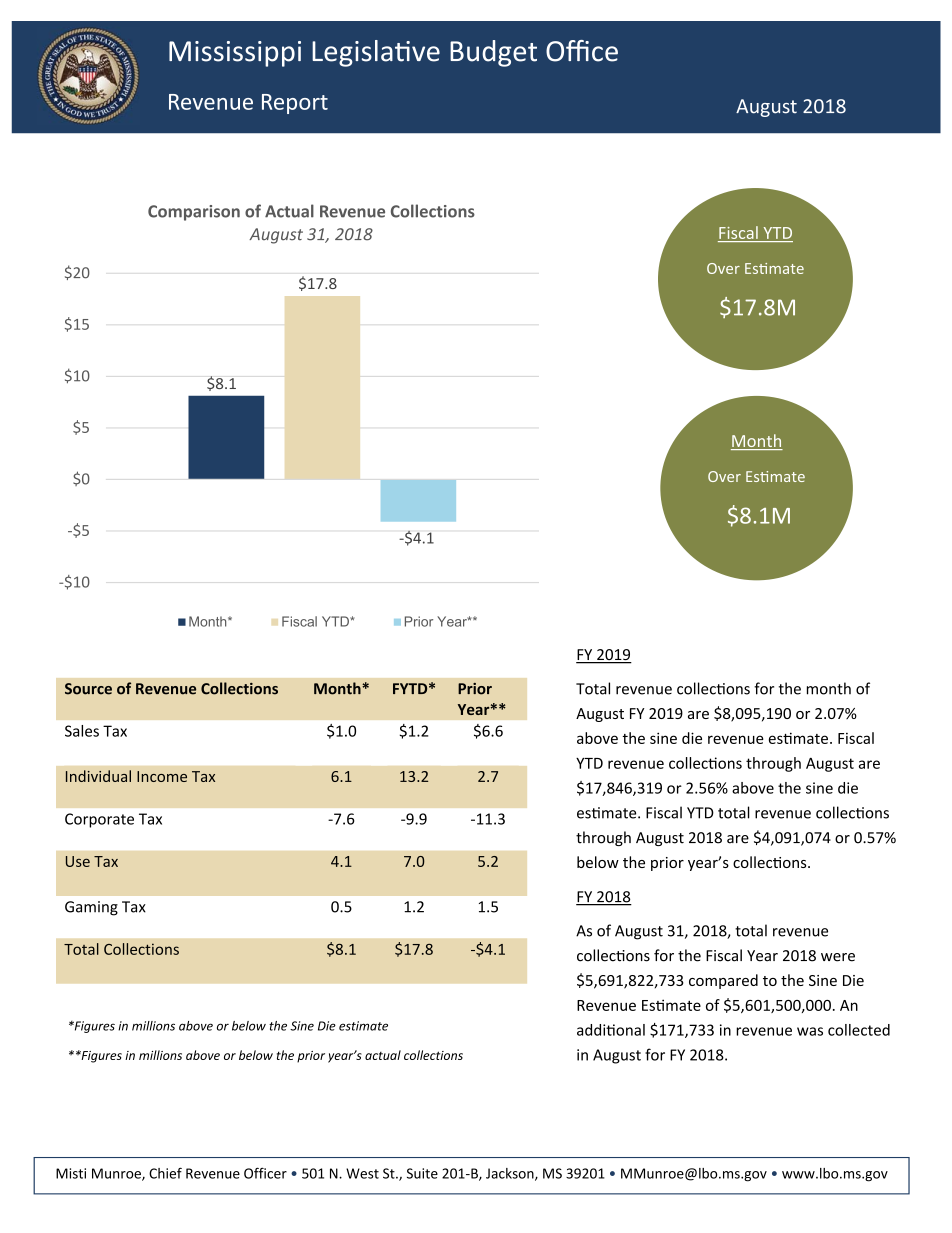 The height and width of the screenshot is (1233, 952). I want to click on were, so click(838, 957).
